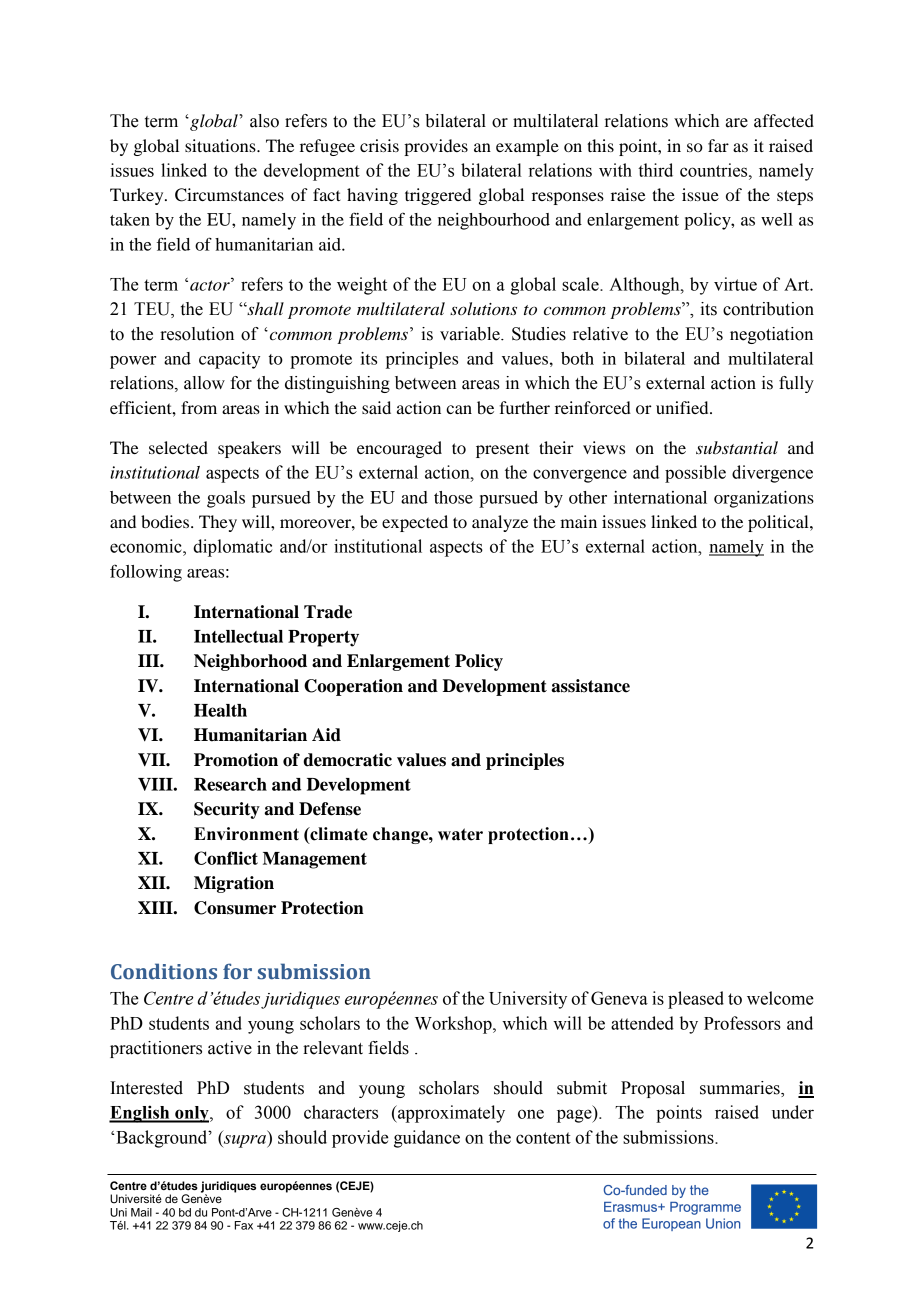 The height and width of the document is (1308, 924). Describe the element at coordinates (793, 1112) in the document. I see `under` at that location.
